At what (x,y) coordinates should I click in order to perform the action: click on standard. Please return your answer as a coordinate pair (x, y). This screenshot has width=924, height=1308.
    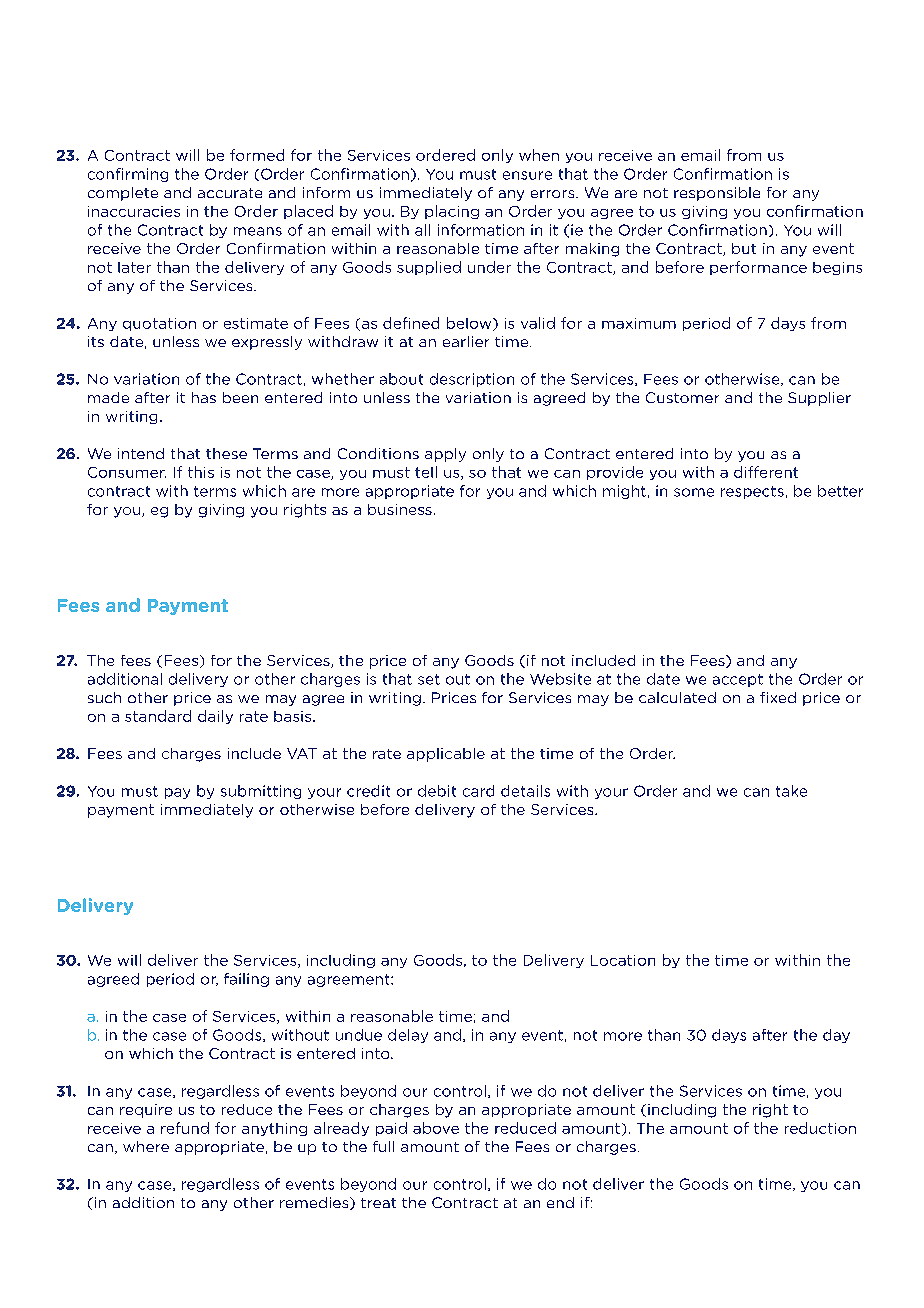
    Looking at the image, I should click on (158, 716).
